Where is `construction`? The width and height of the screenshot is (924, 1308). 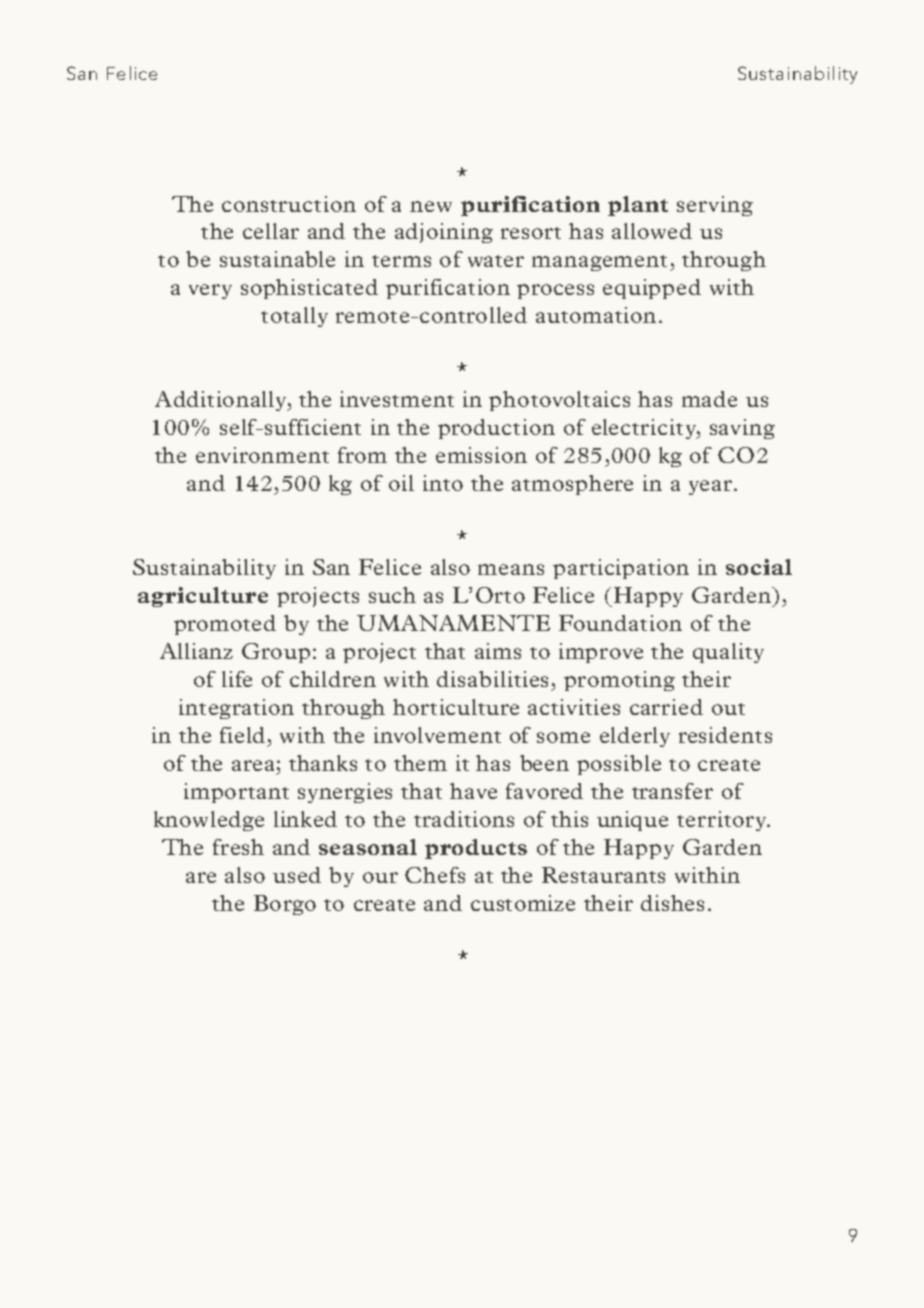 construction is located at coordinates (289, 204).
